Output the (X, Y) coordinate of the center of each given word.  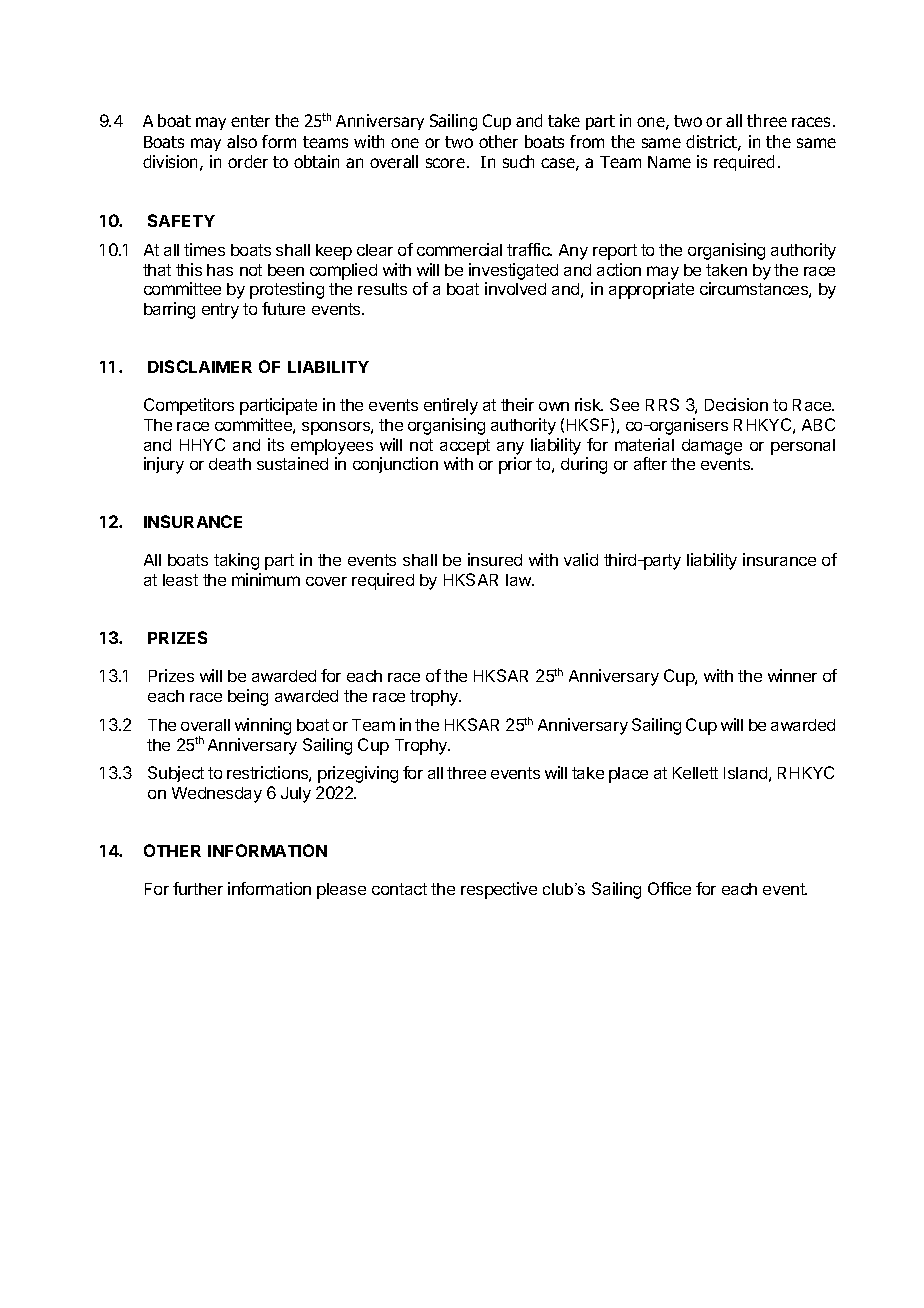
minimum (266, 579)
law (519, 580)
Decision (736, 404)
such (518, 161)
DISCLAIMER (200, 366)
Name (669, 162)
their (517, 404)
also (242, 141)
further (198, 888)
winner (792, 675)
